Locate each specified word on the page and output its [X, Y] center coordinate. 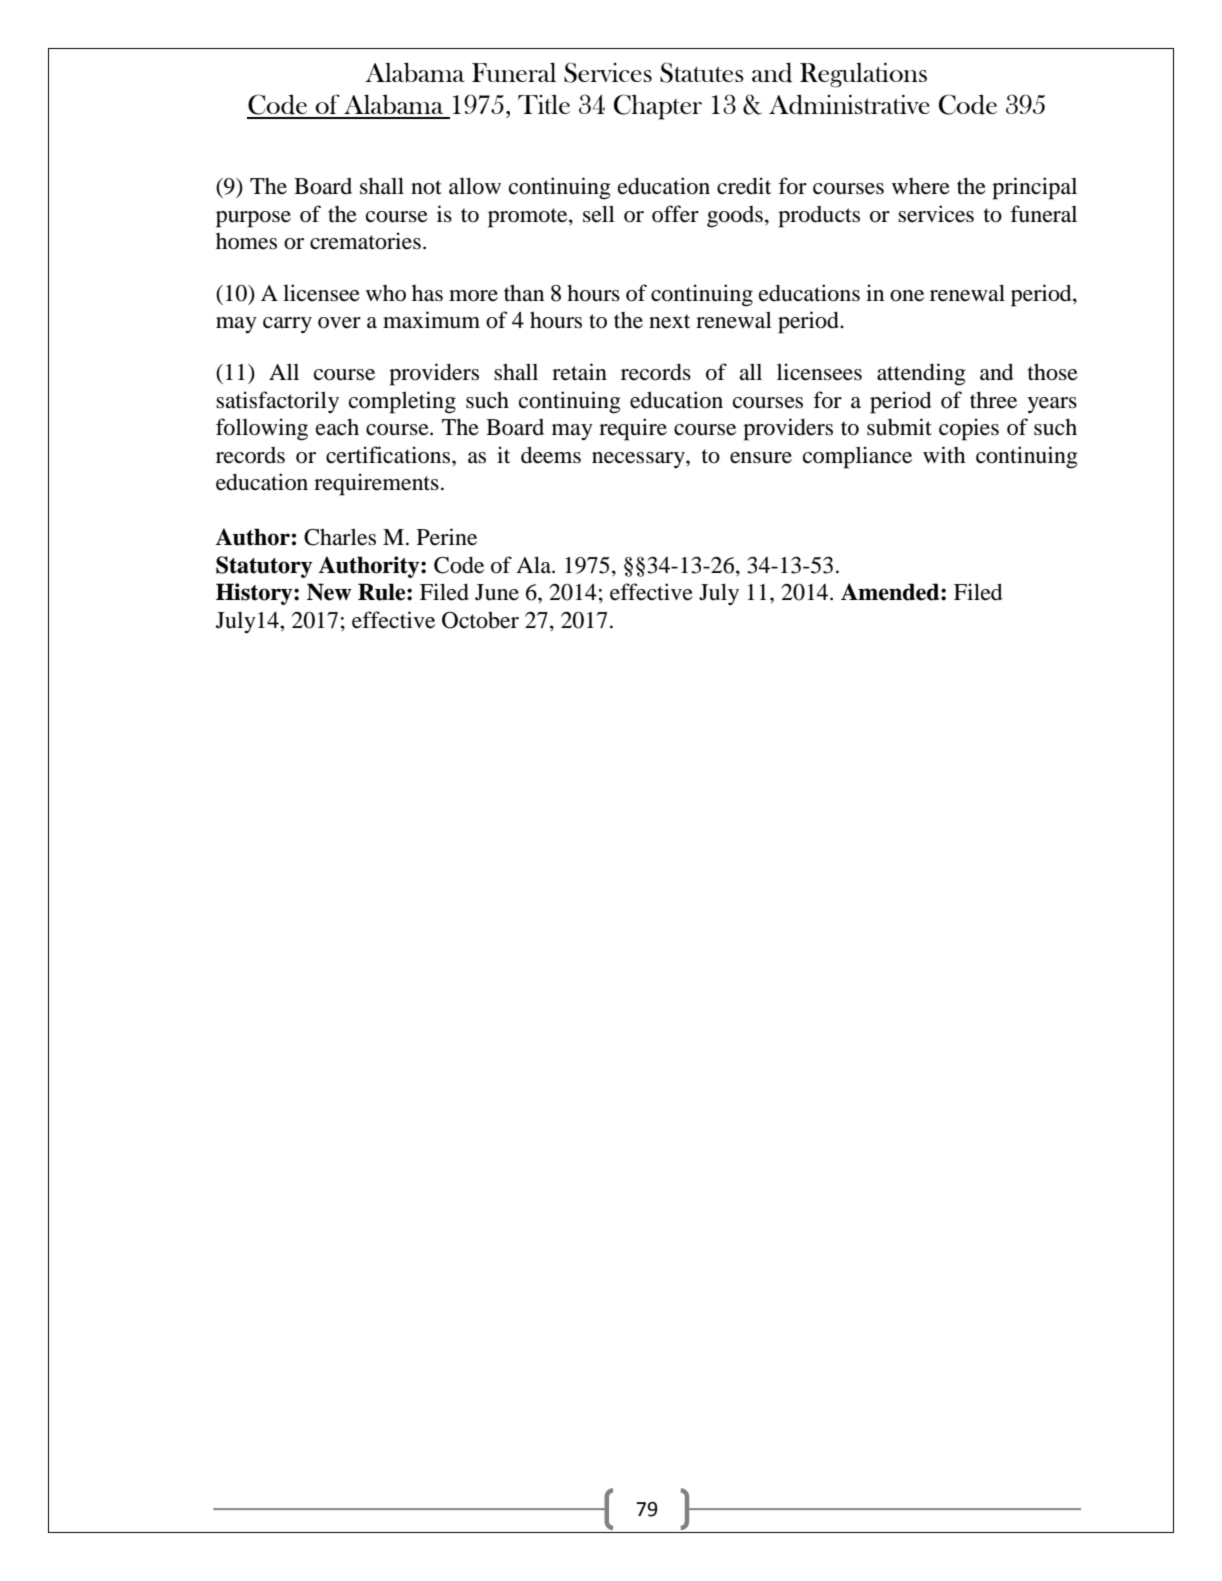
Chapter [658, 107]
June [497, 592]
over [339, 323]
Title [544, 104]
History [255, 594]
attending [921, 374]
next [669, 321]
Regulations [863, 75]
